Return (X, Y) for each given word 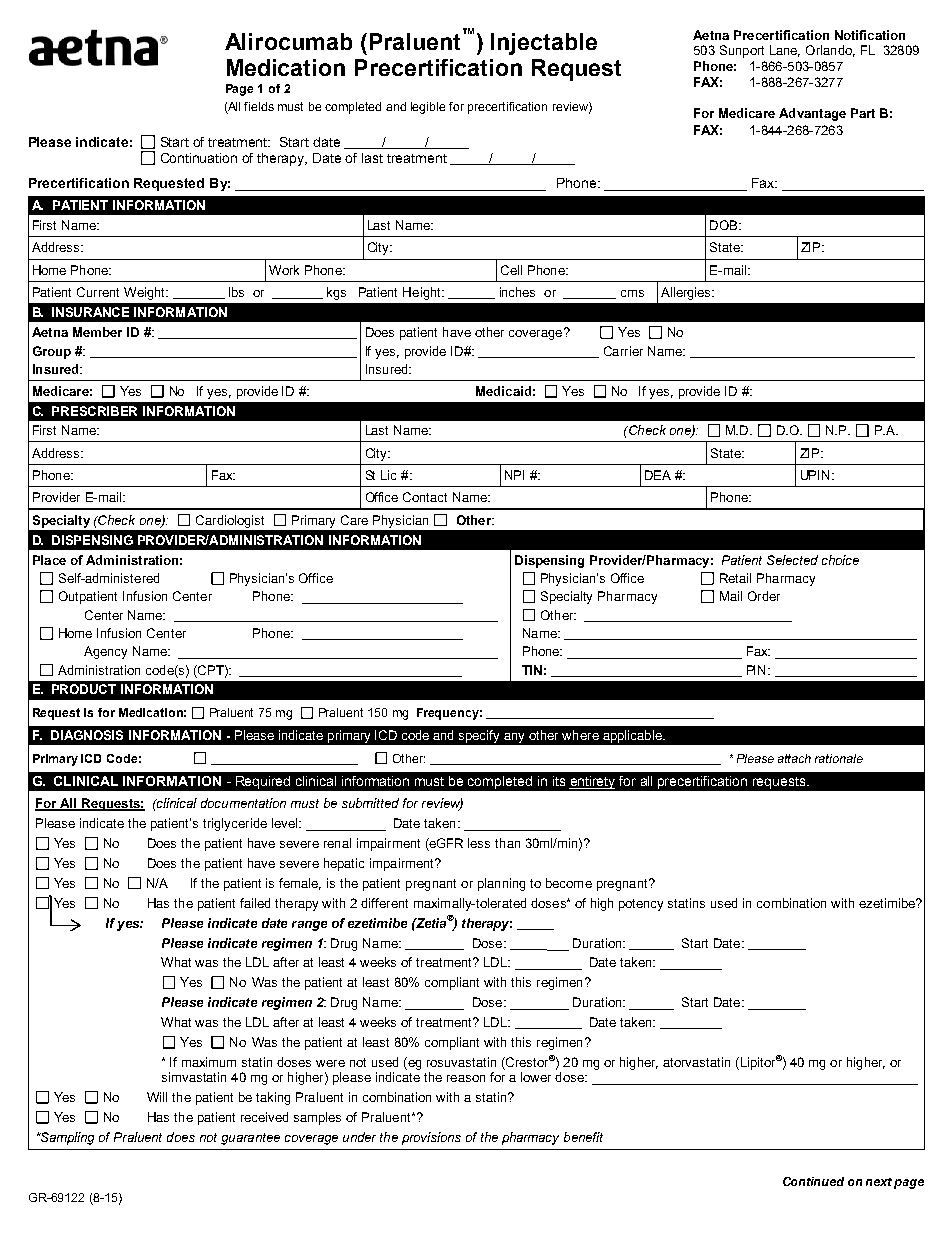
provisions (431, 1138)
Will (157, 1097)
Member (97, 332)
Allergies (687, 293)
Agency (105, 652)
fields (259, 106)
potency (641, 905)
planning (501, 884)
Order (764, 596)
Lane (785, 51)
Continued (813, 1181)
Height (423, 293)
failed (255, 903)
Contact (425, 497)
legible (428, 108)
